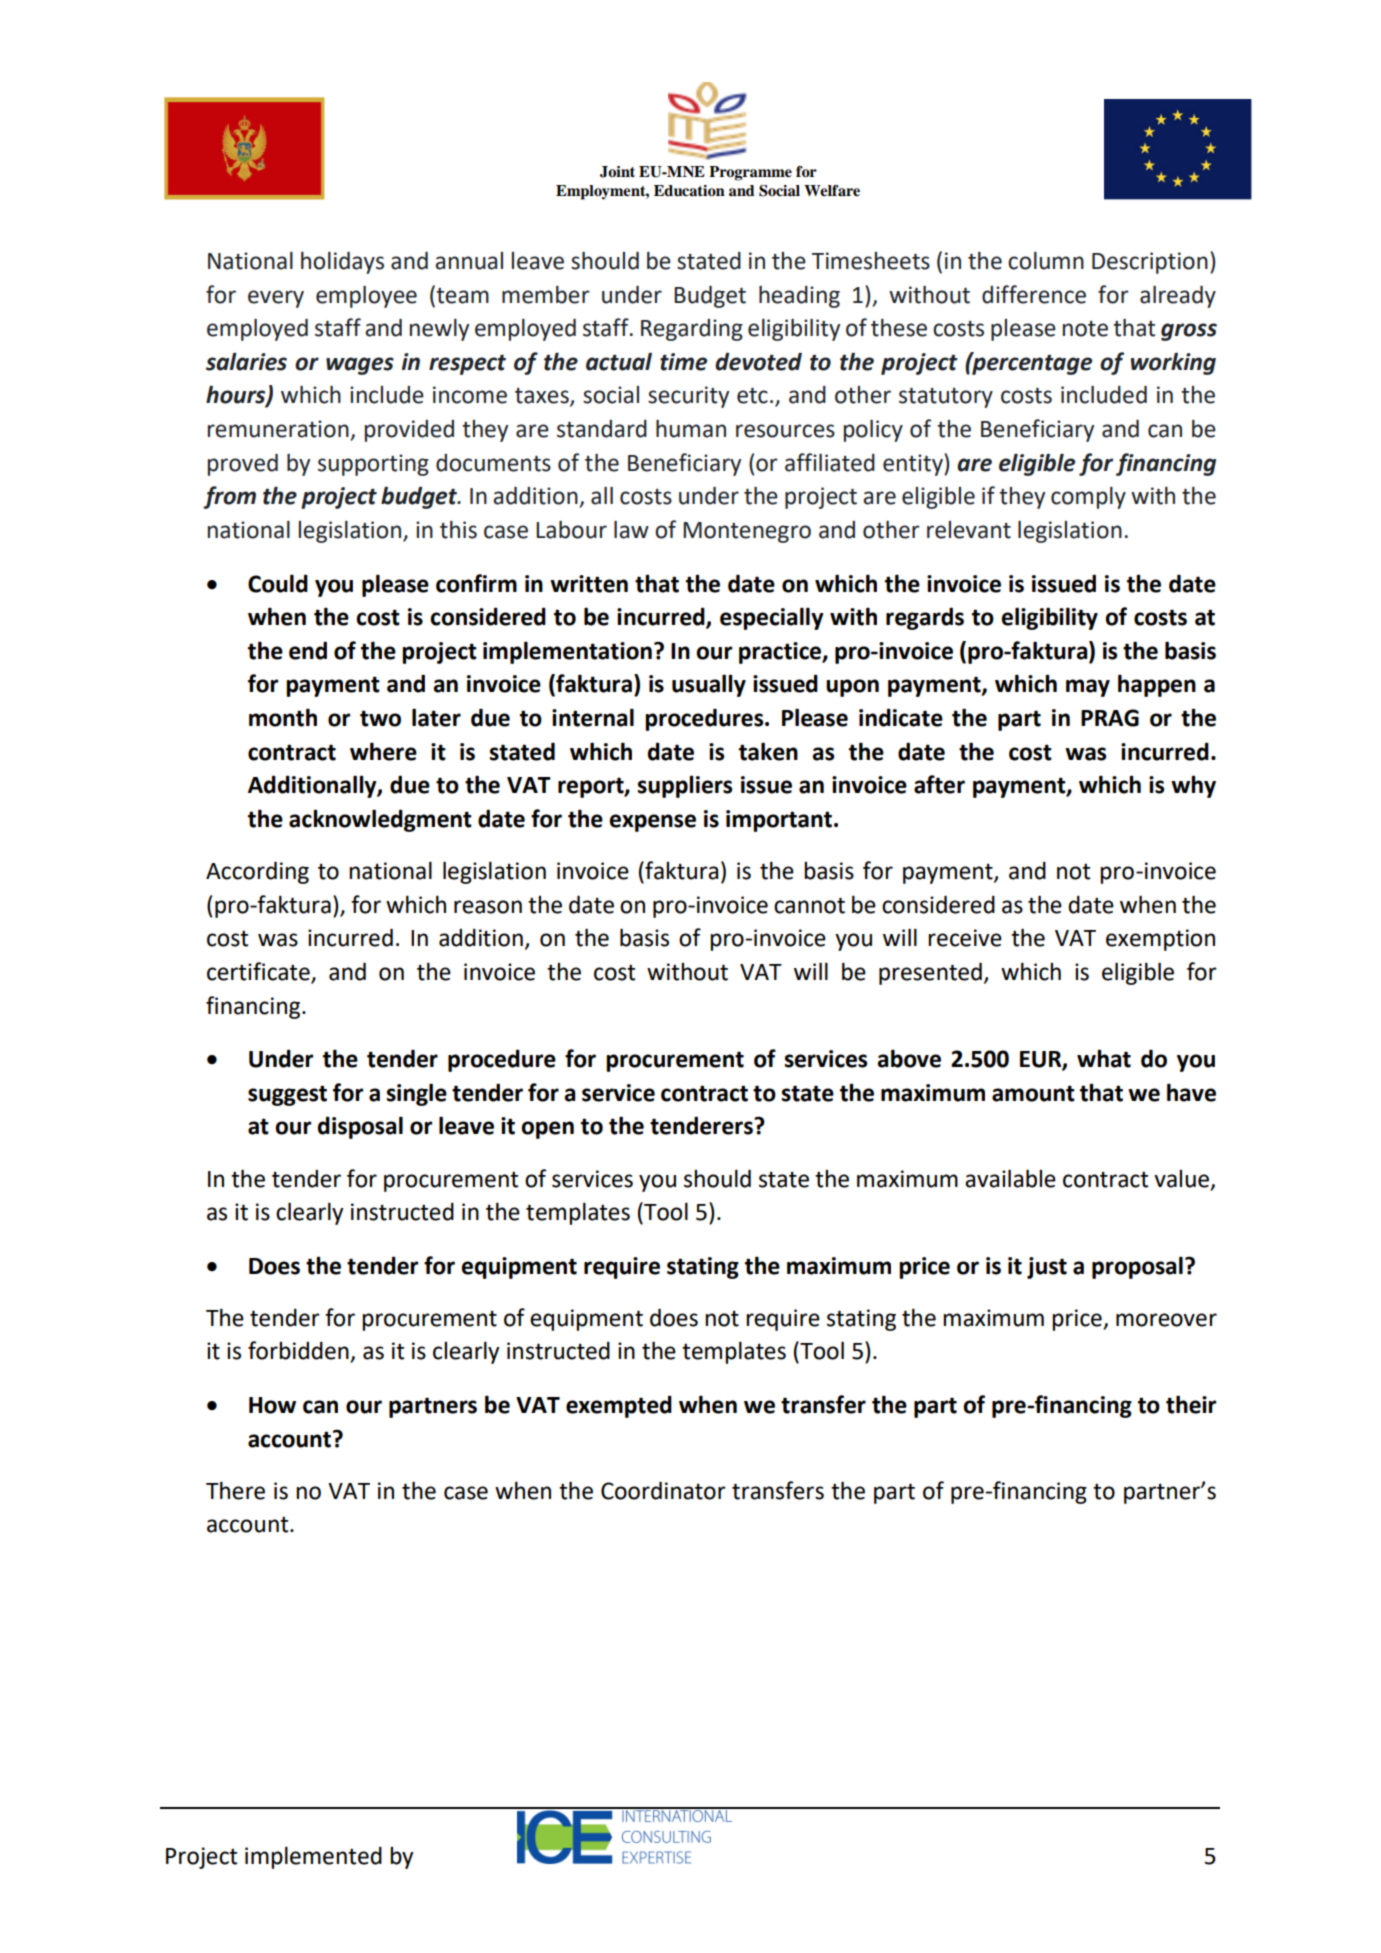  What do you see at coordinates (313, 1857) in the image?
I see `implemented` at bounding box center [313, 1857].
